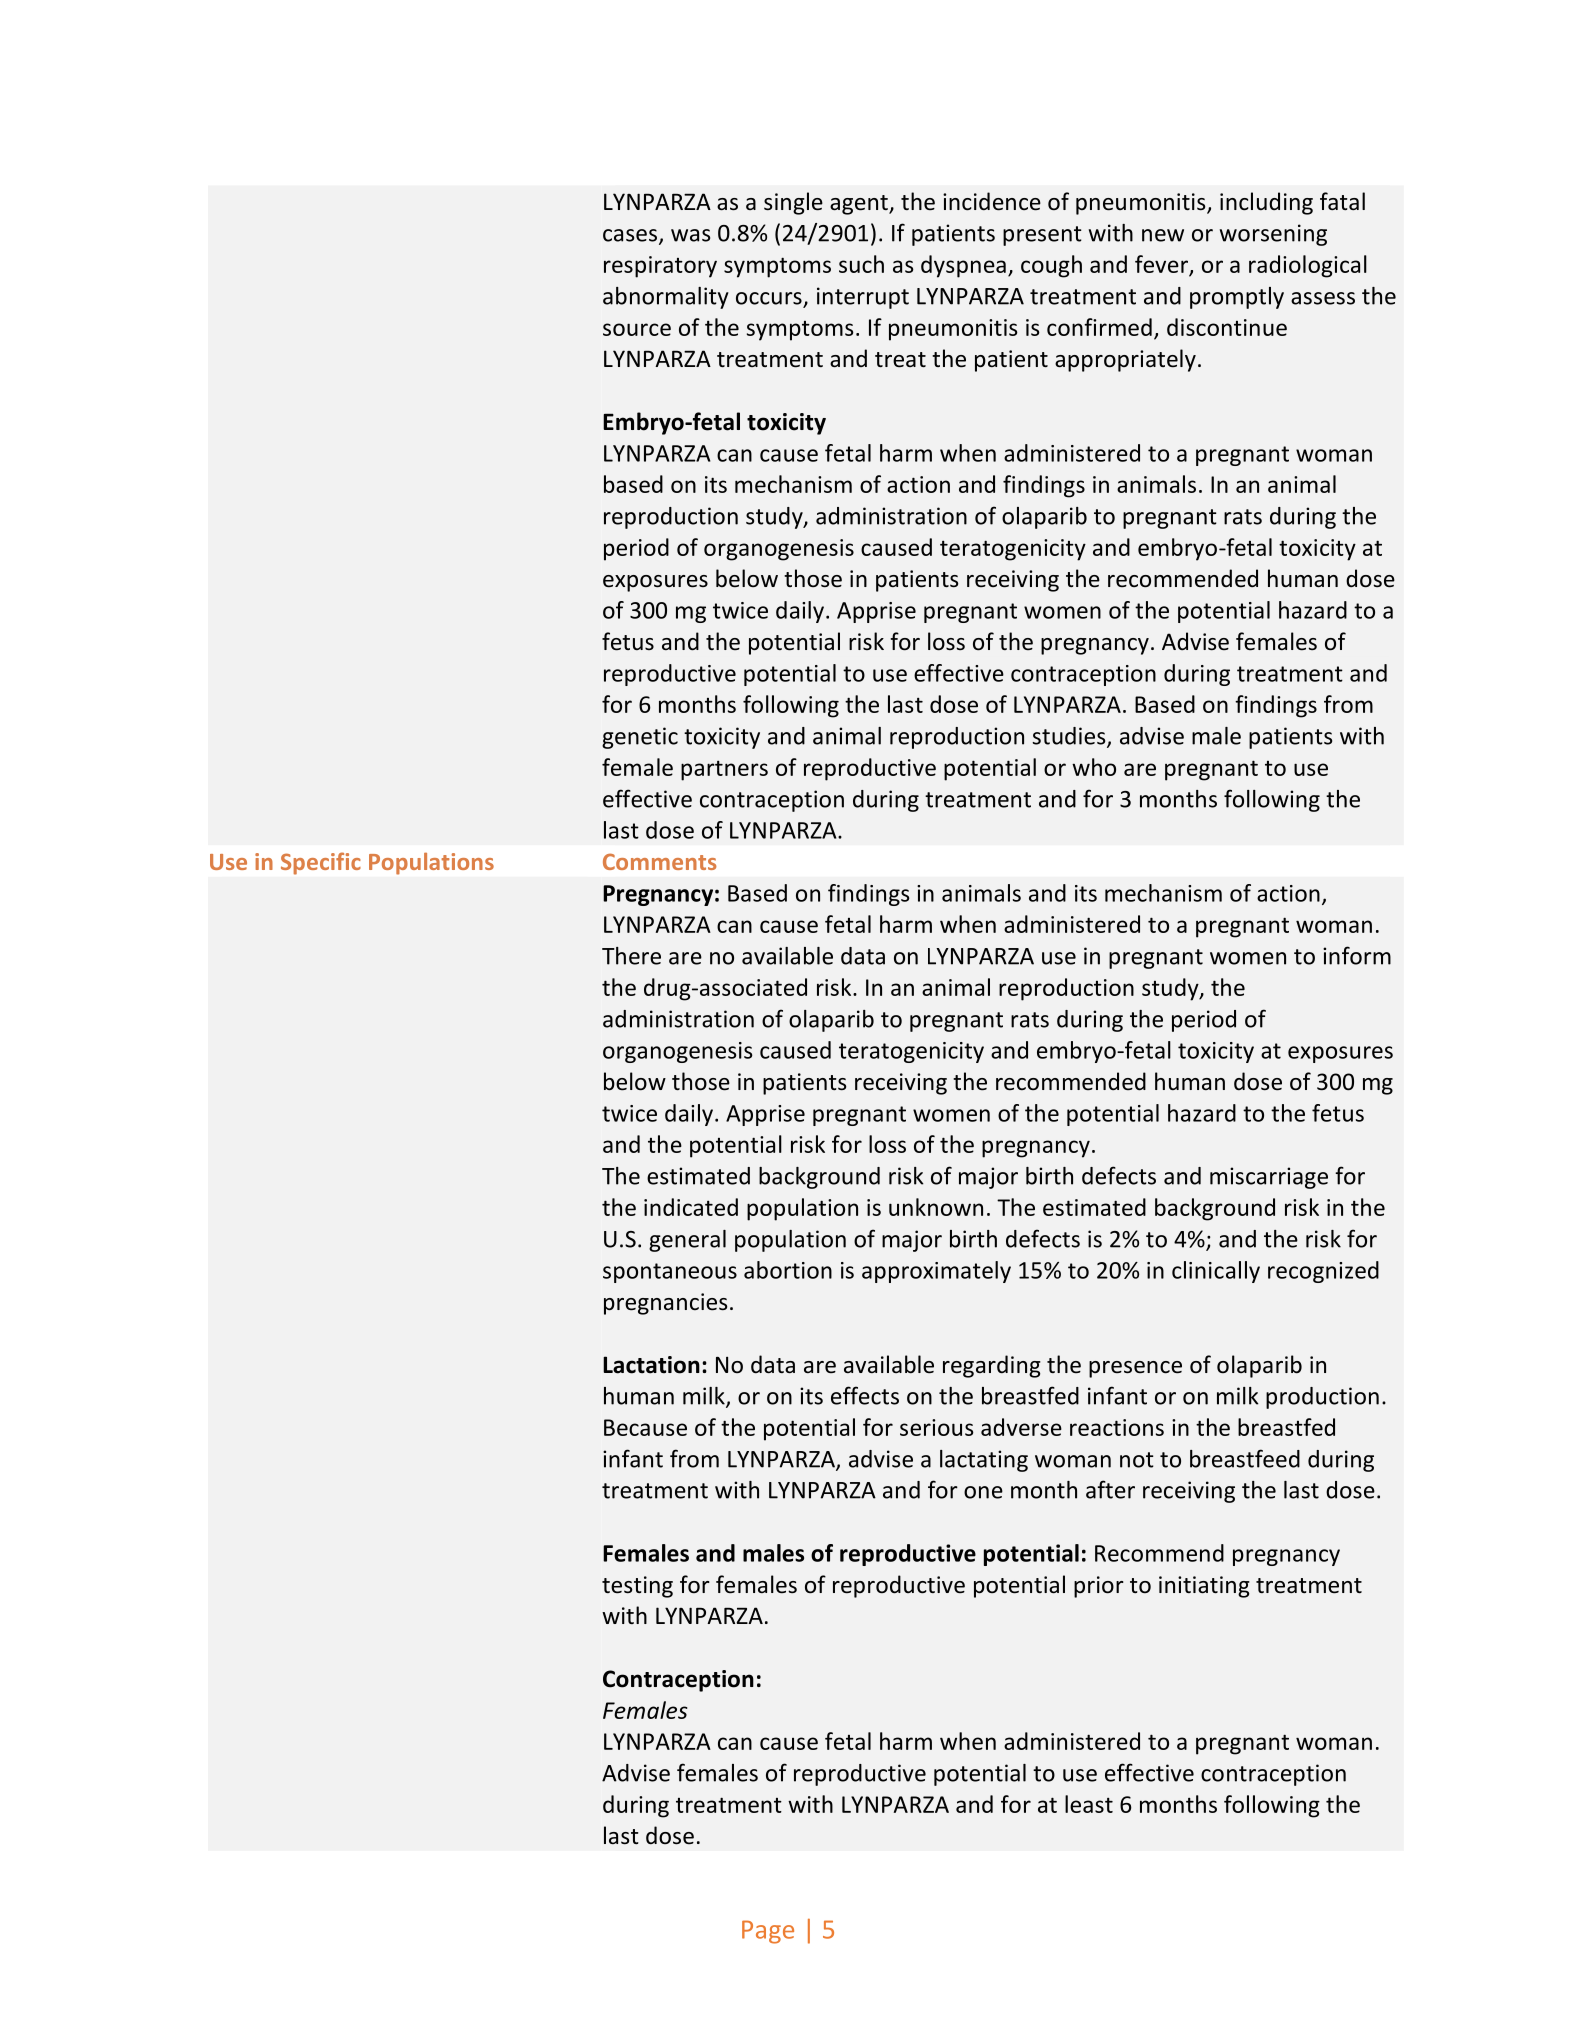 The image size is (1576, 2039). Describe the element at coordinates (861, 264) in the screenshot. I see `such` at that location.
